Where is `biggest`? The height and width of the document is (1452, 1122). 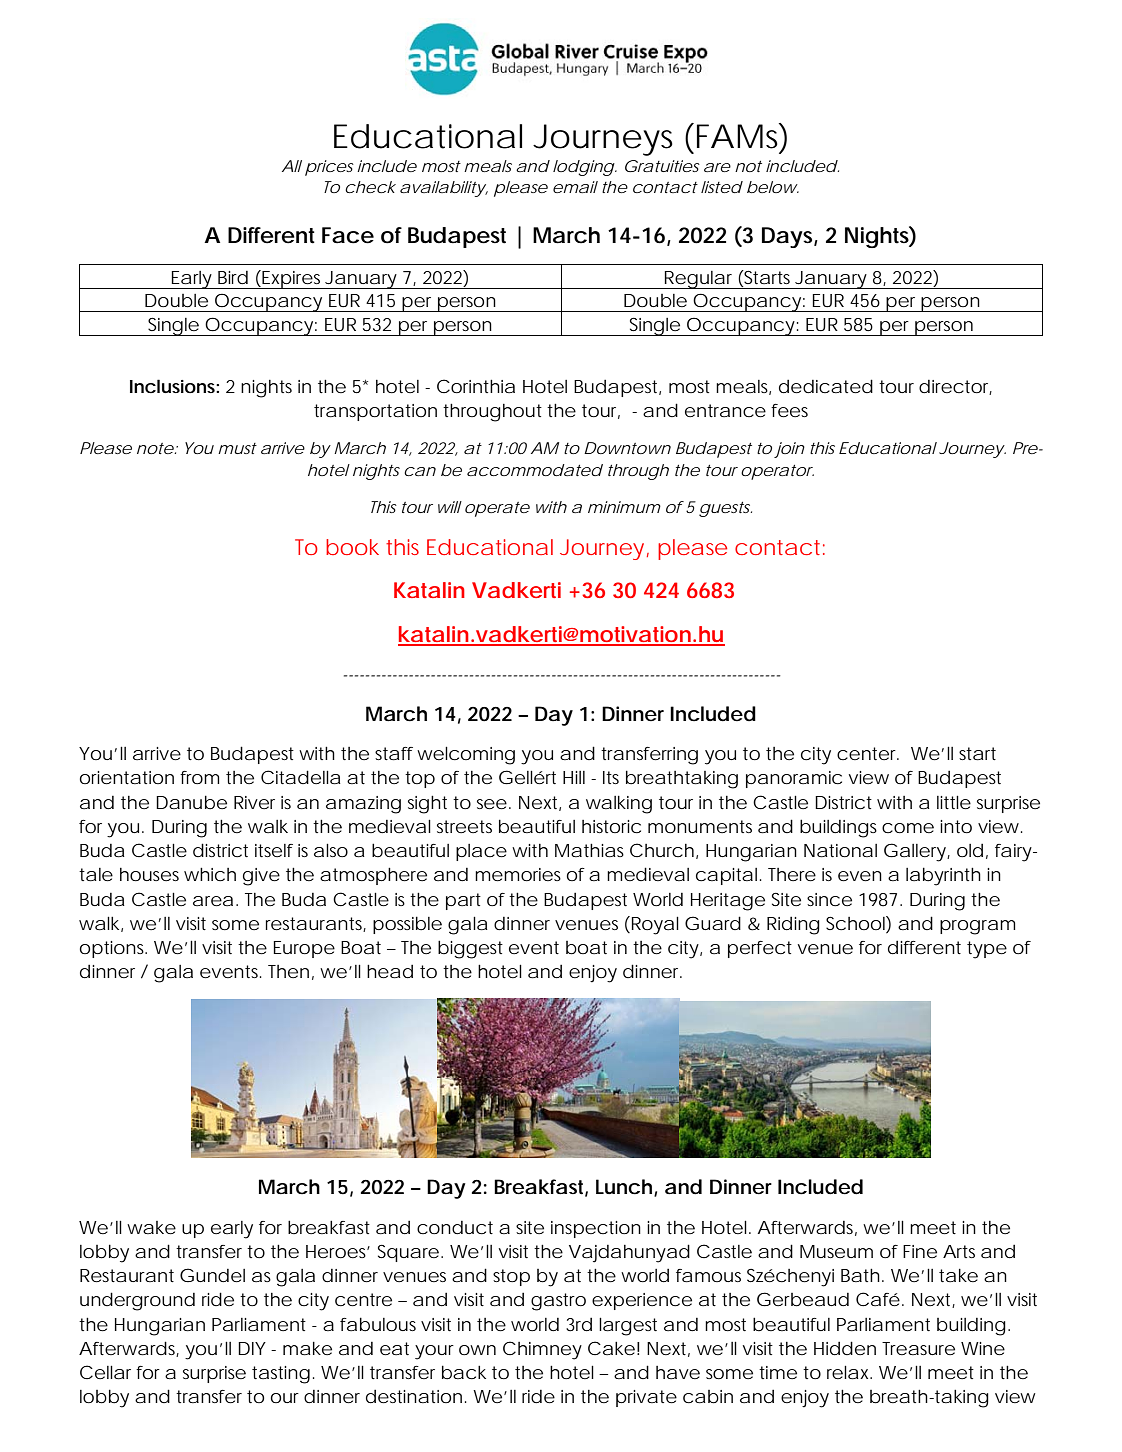
biggest is located at coordinates (470, 949).
